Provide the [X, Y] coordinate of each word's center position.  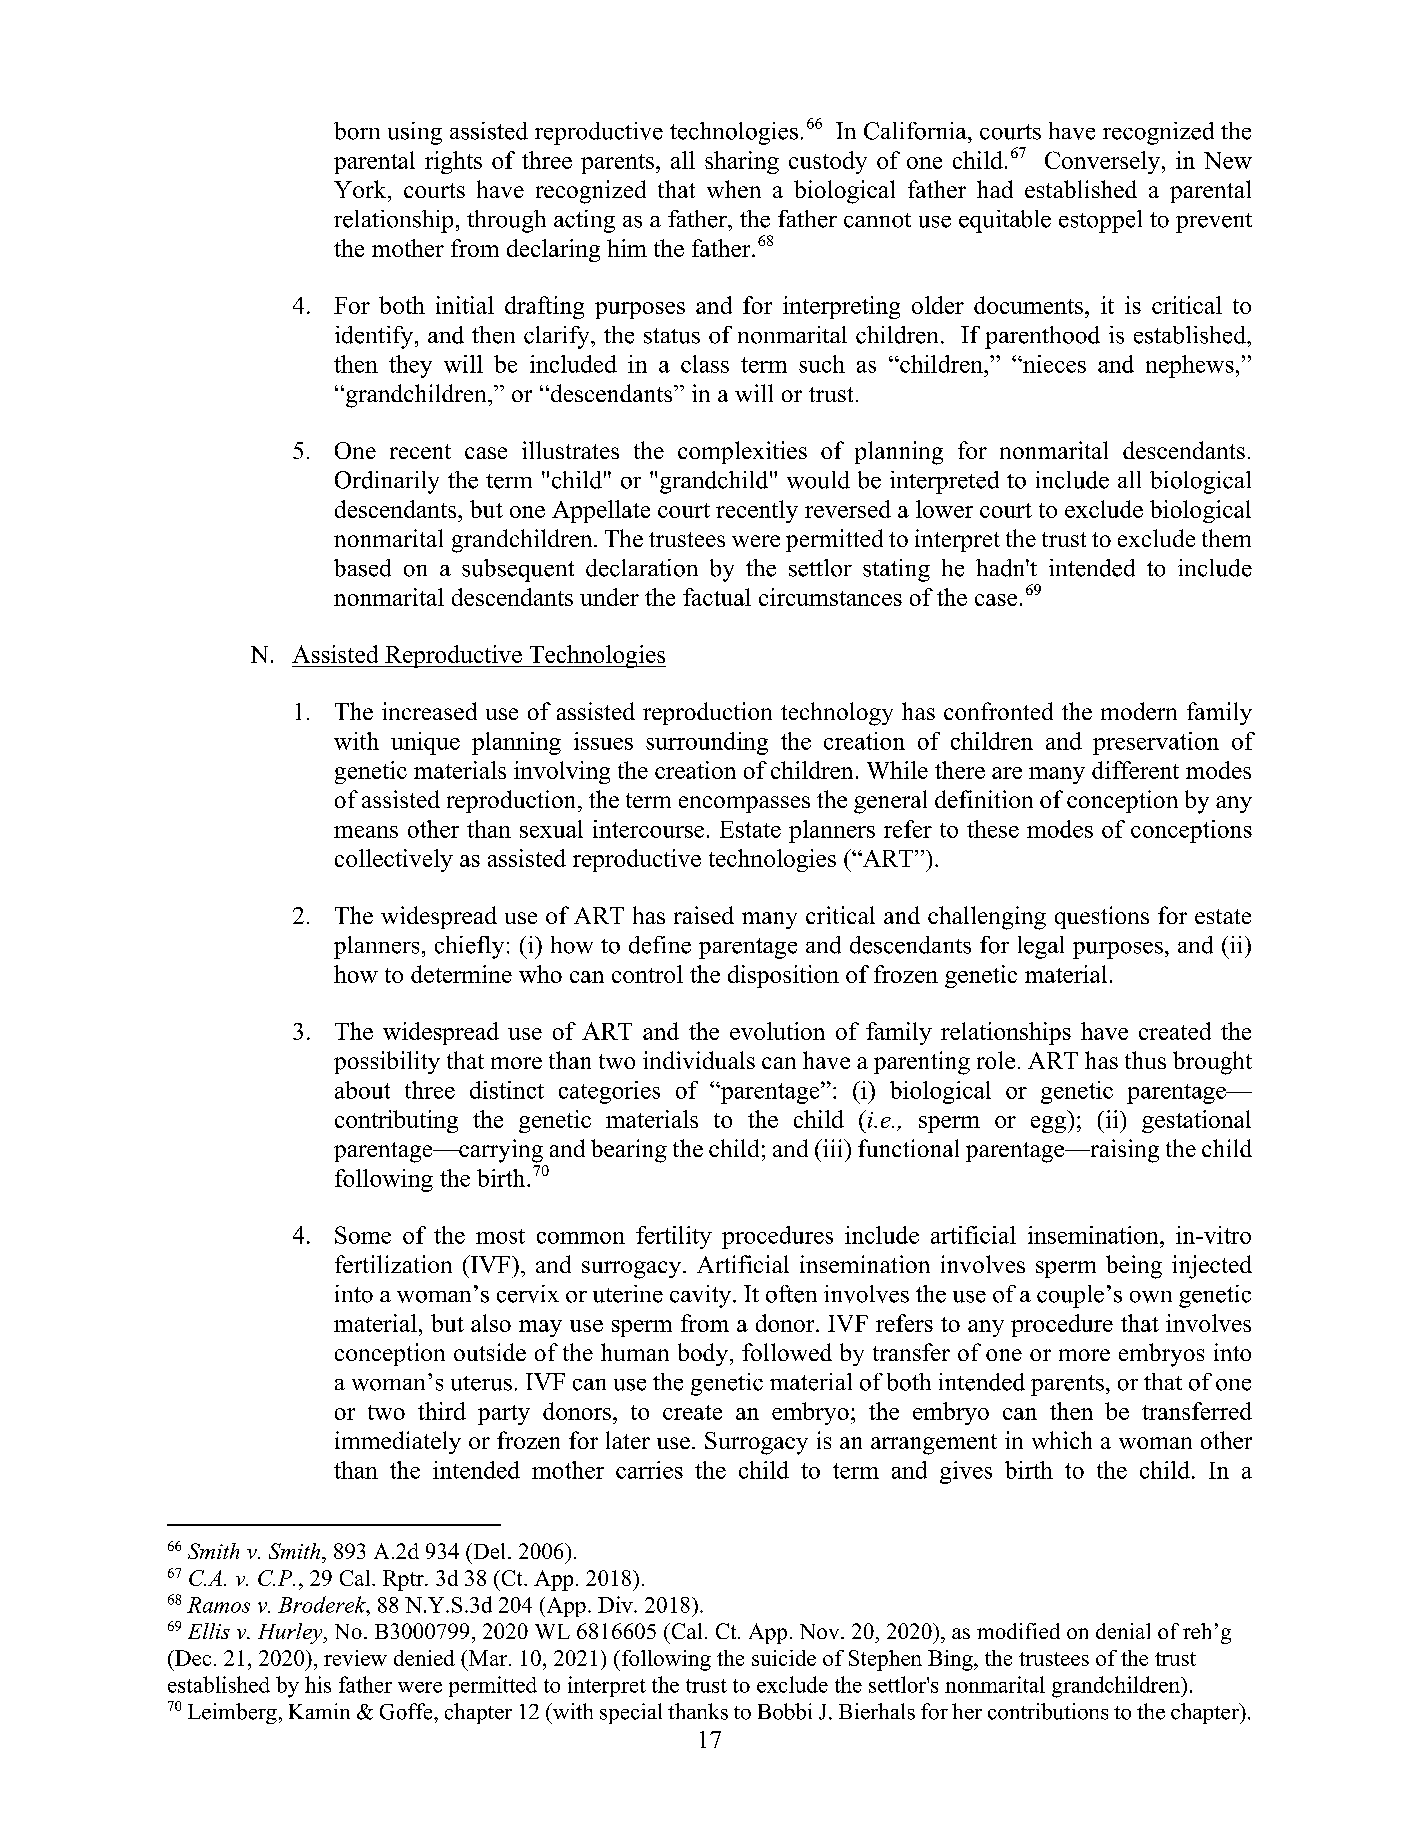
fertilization [393, 1264]
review [355, 1658]
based [362, 568]
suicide [784, 1658]
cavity [702, 1296]
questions [1102, 917]
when [734, 189]
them [1226, 538]
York [361, 189]
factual [717, 597]
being [1134, 1267]
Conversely [1102, 162]
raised [704, 915]
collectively [394, 860]
